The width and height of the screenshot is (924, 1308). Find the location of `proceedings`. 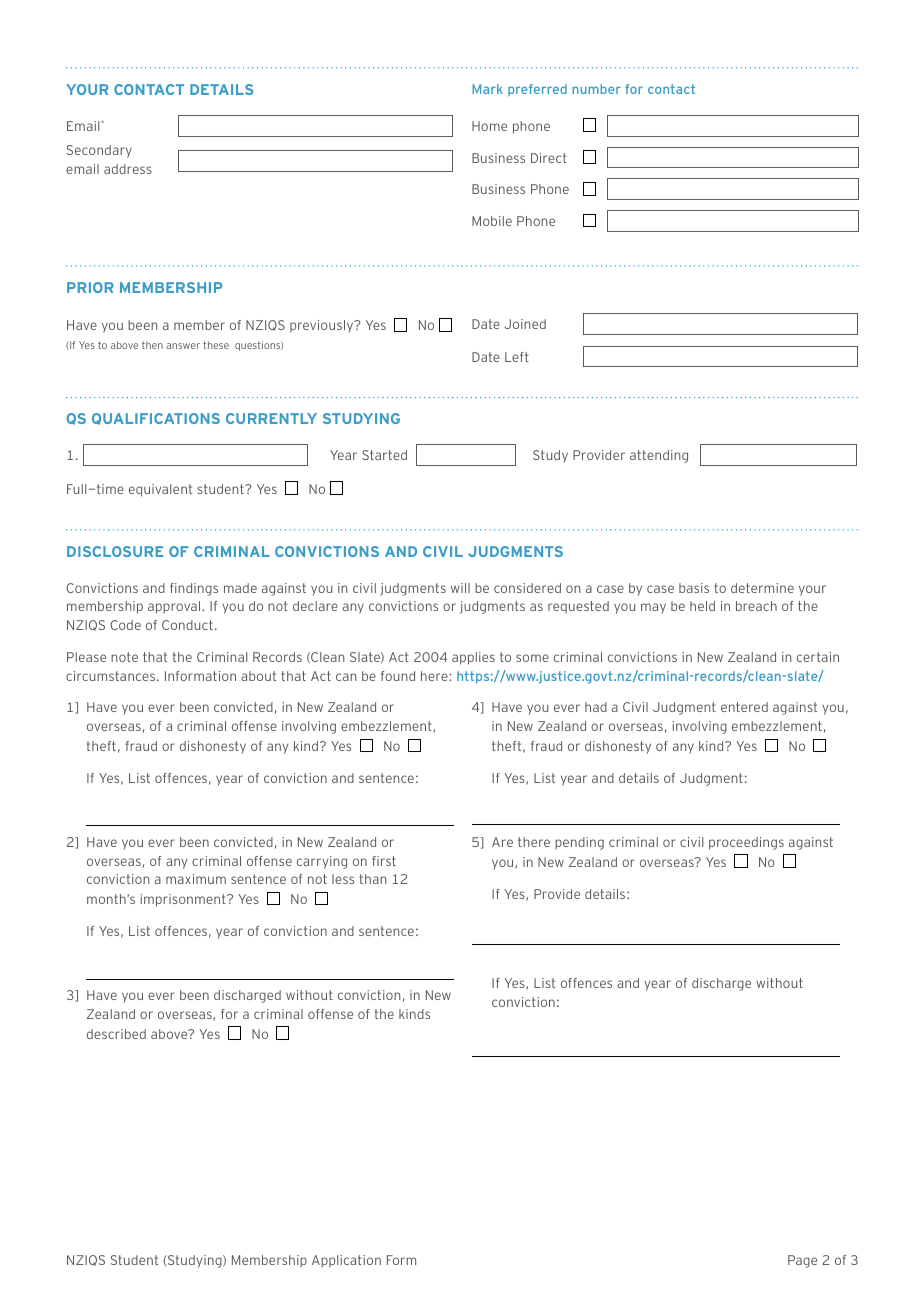

proceedings is located at coordinates (746, 843).
